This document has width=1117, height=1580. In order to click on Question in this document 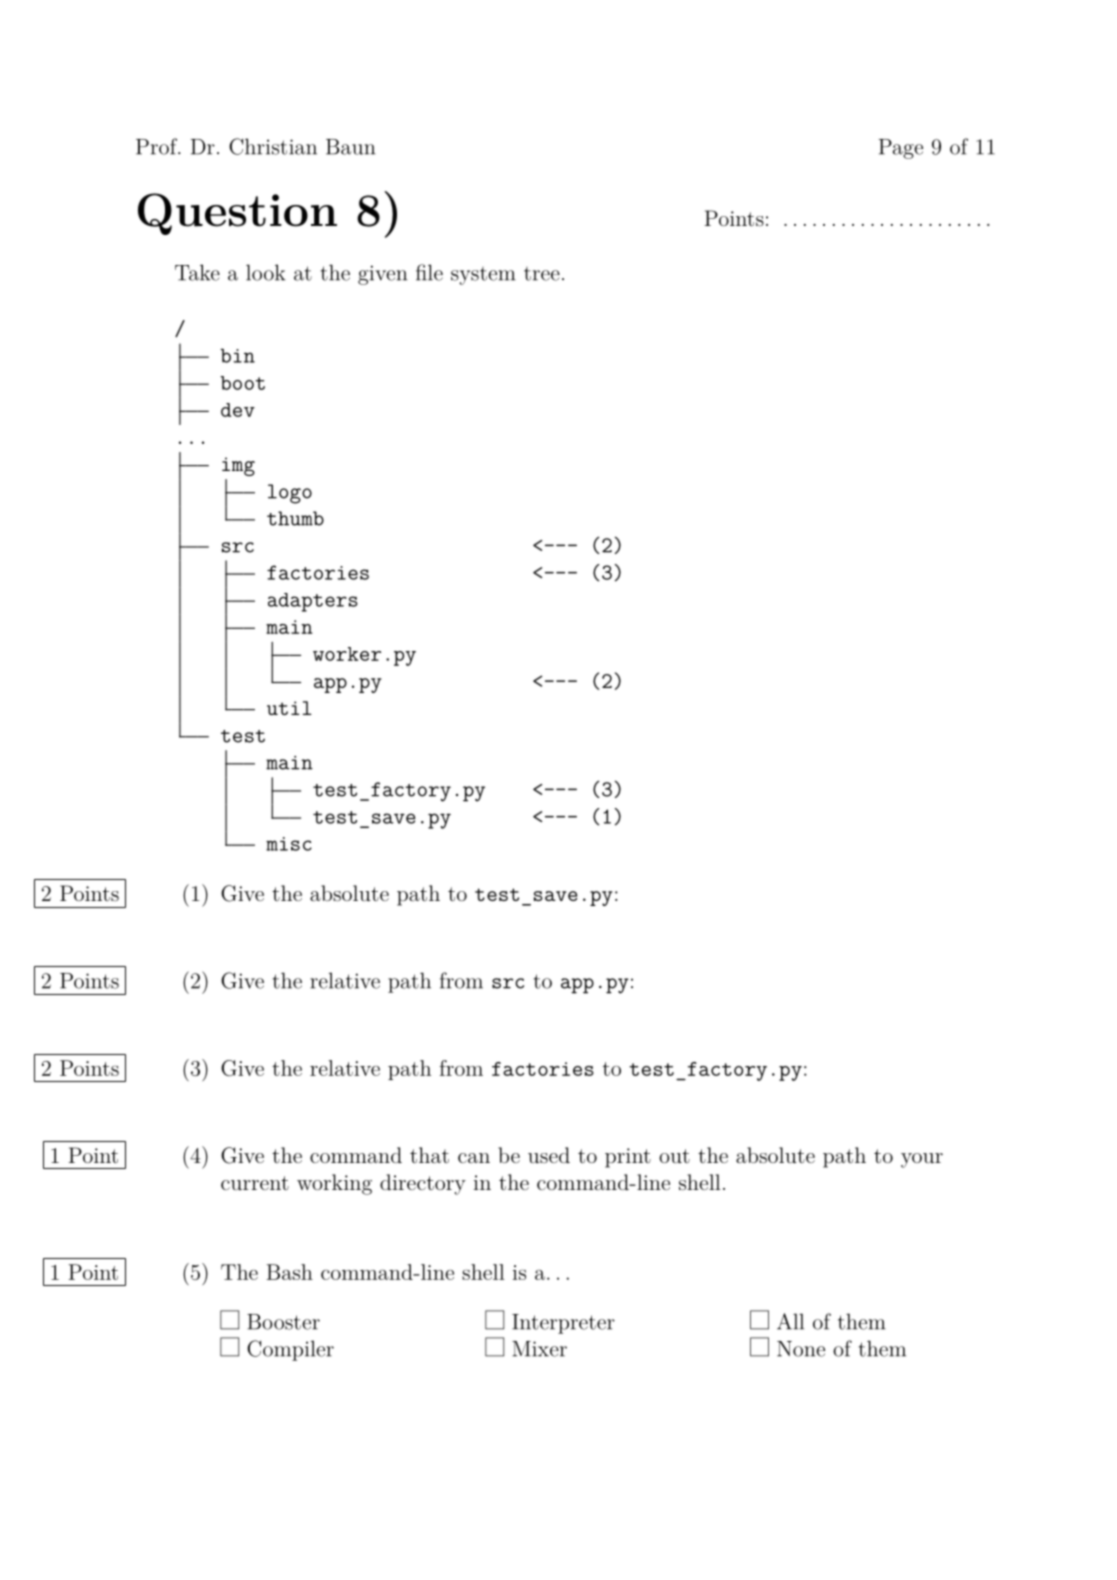, I will do `click(237, 214)`.
